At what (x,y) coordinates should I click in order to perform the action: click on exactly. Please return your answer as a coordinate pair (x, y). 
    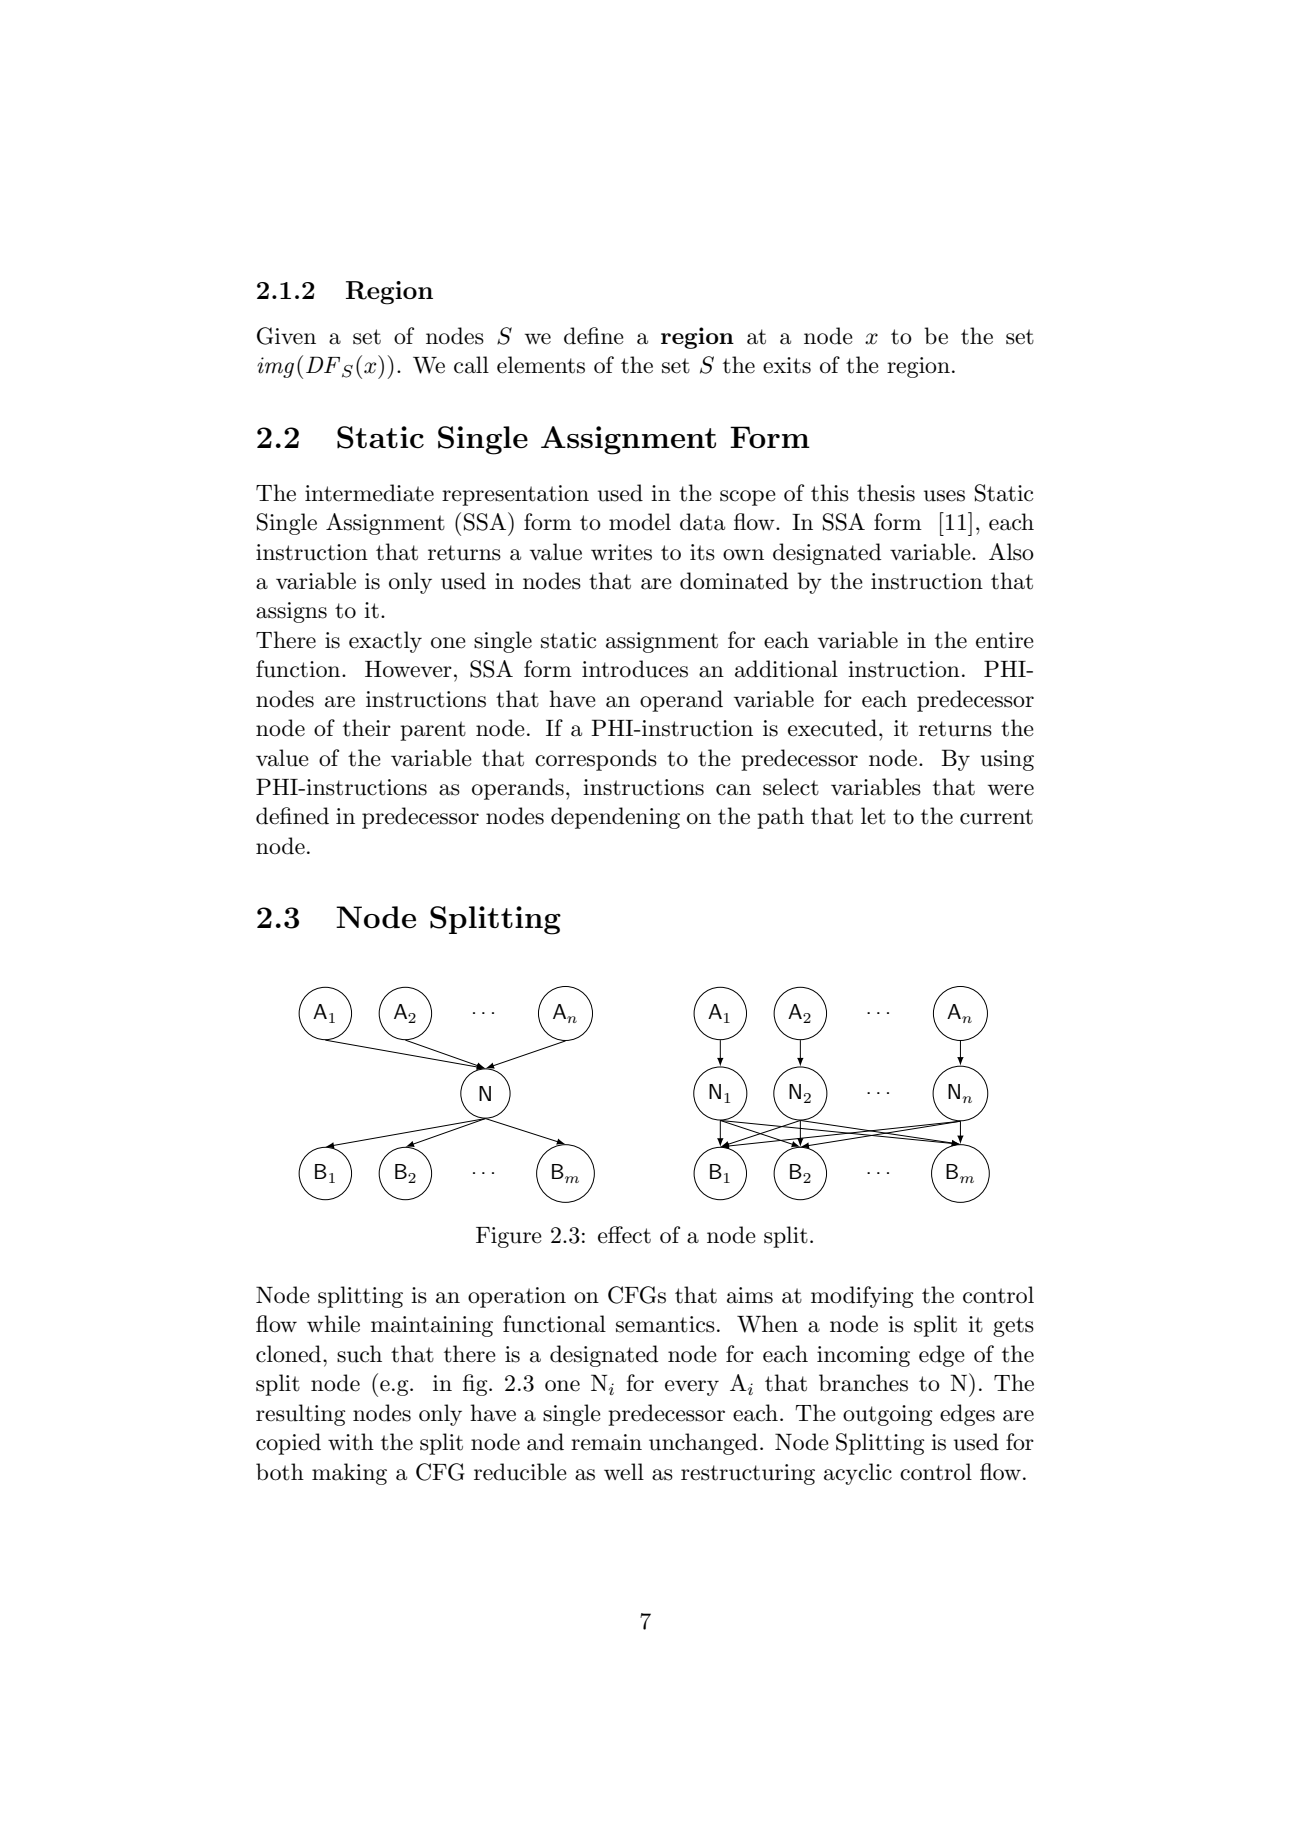
    Looking at the image, I should click on (385, 642).
